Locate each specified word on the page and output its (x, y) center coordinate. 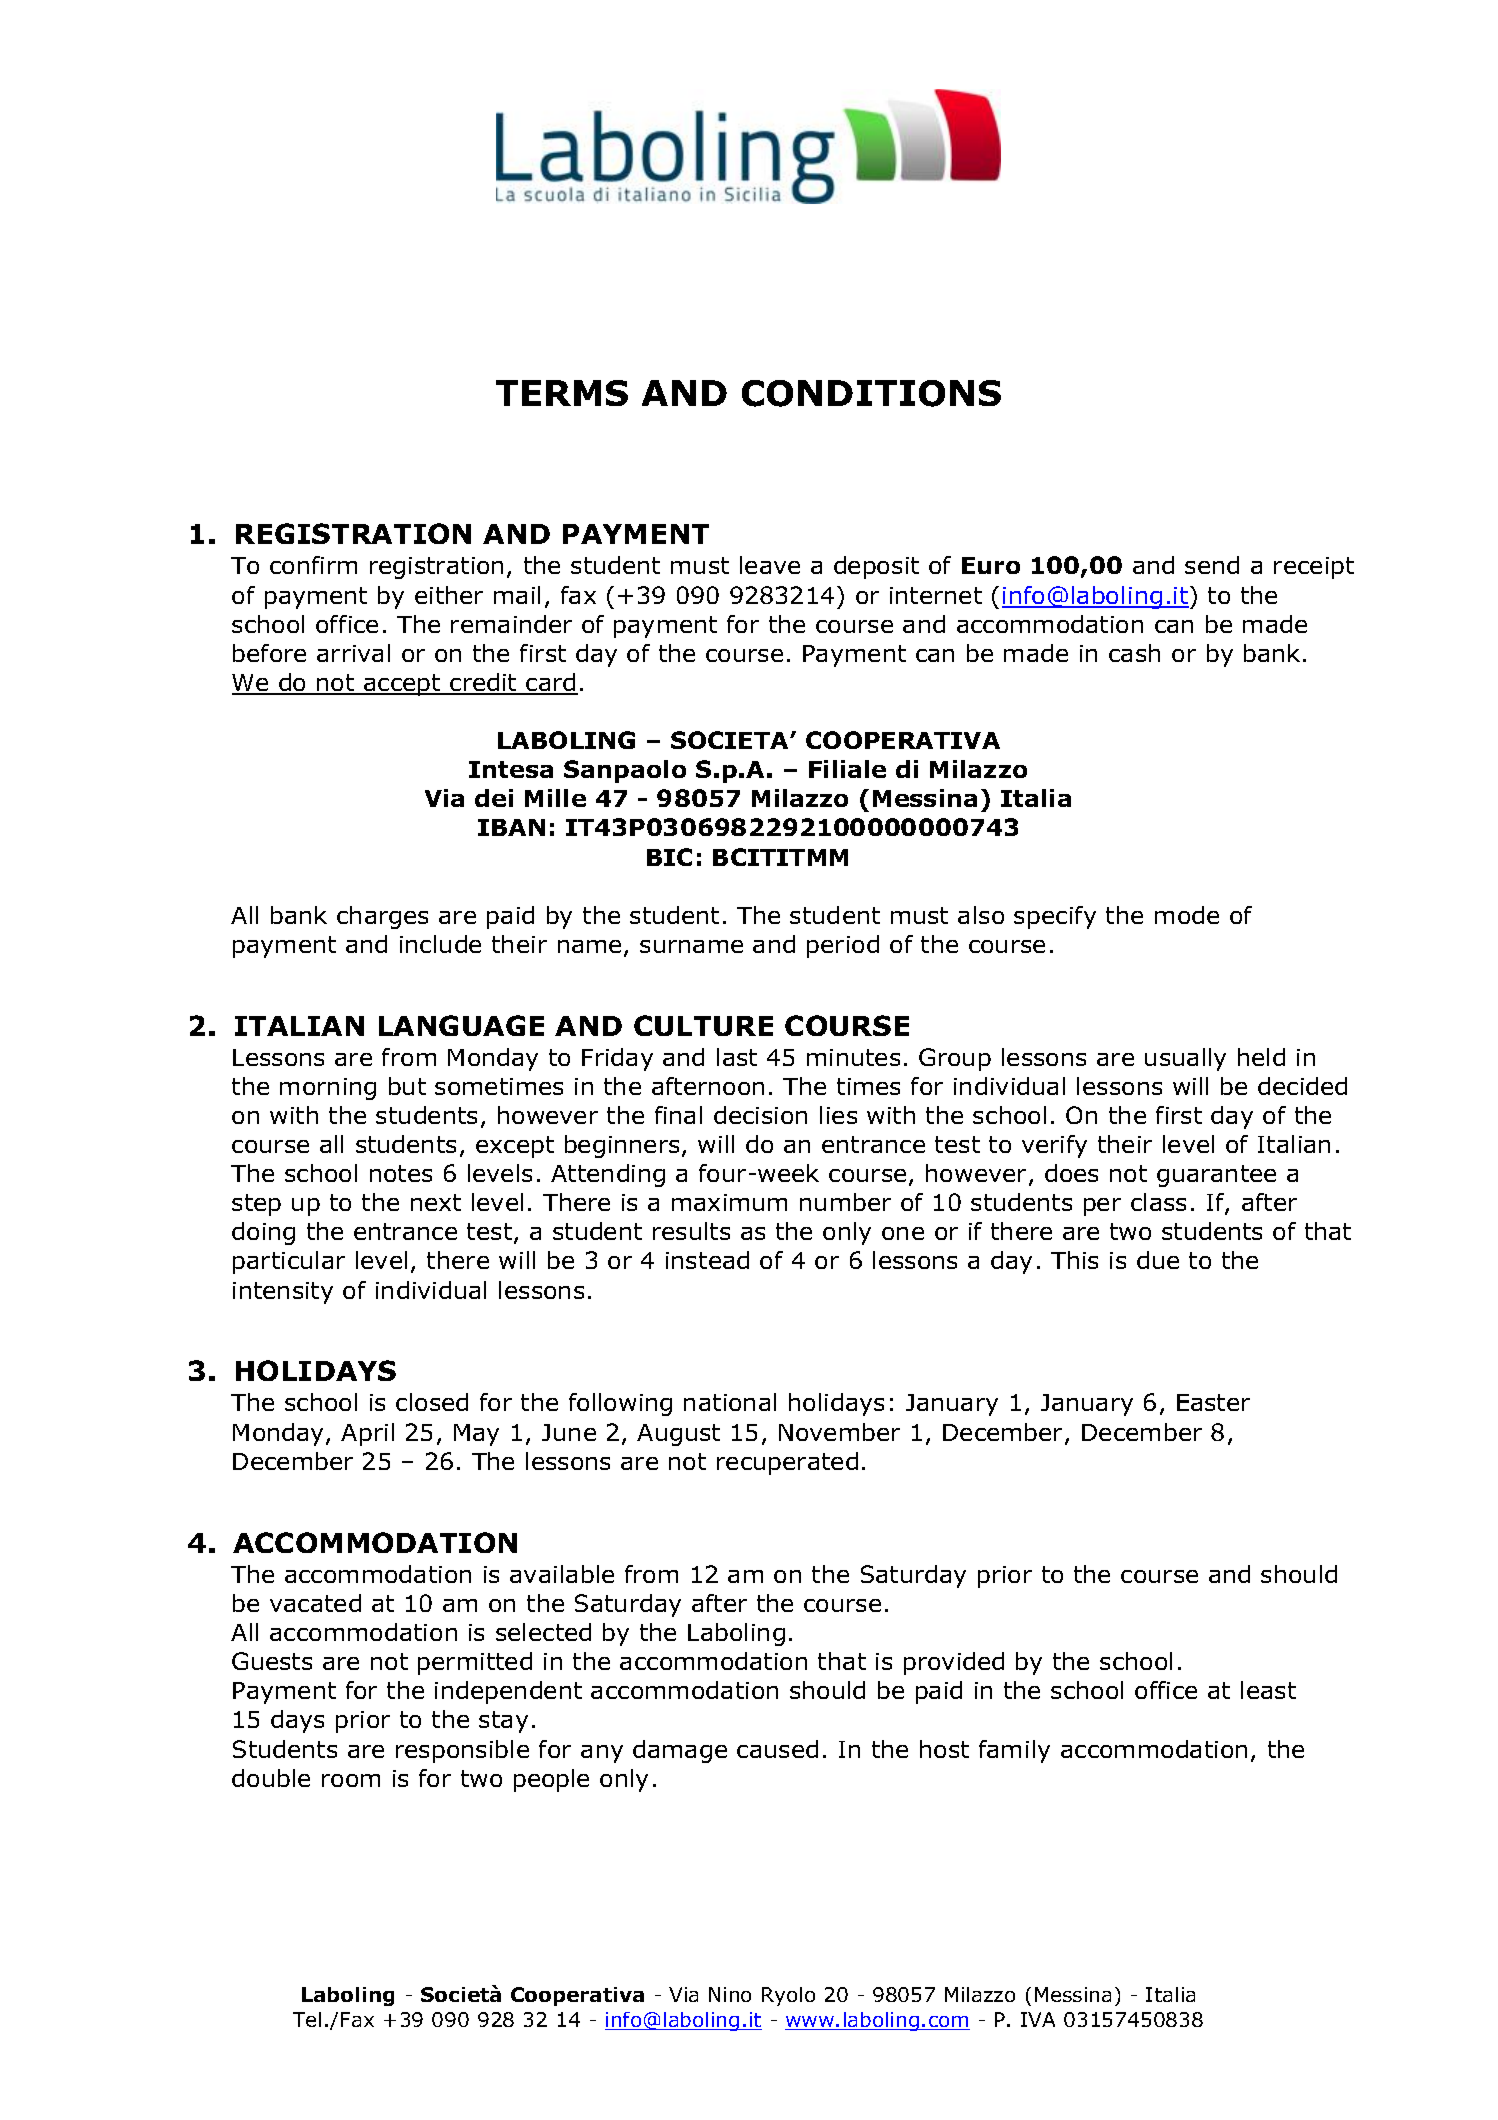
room (351, 1780)
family (1014, 1751)
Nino (730, 1994)
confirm (313, 565)
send (1212, 565)
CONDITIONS (871, 393)
